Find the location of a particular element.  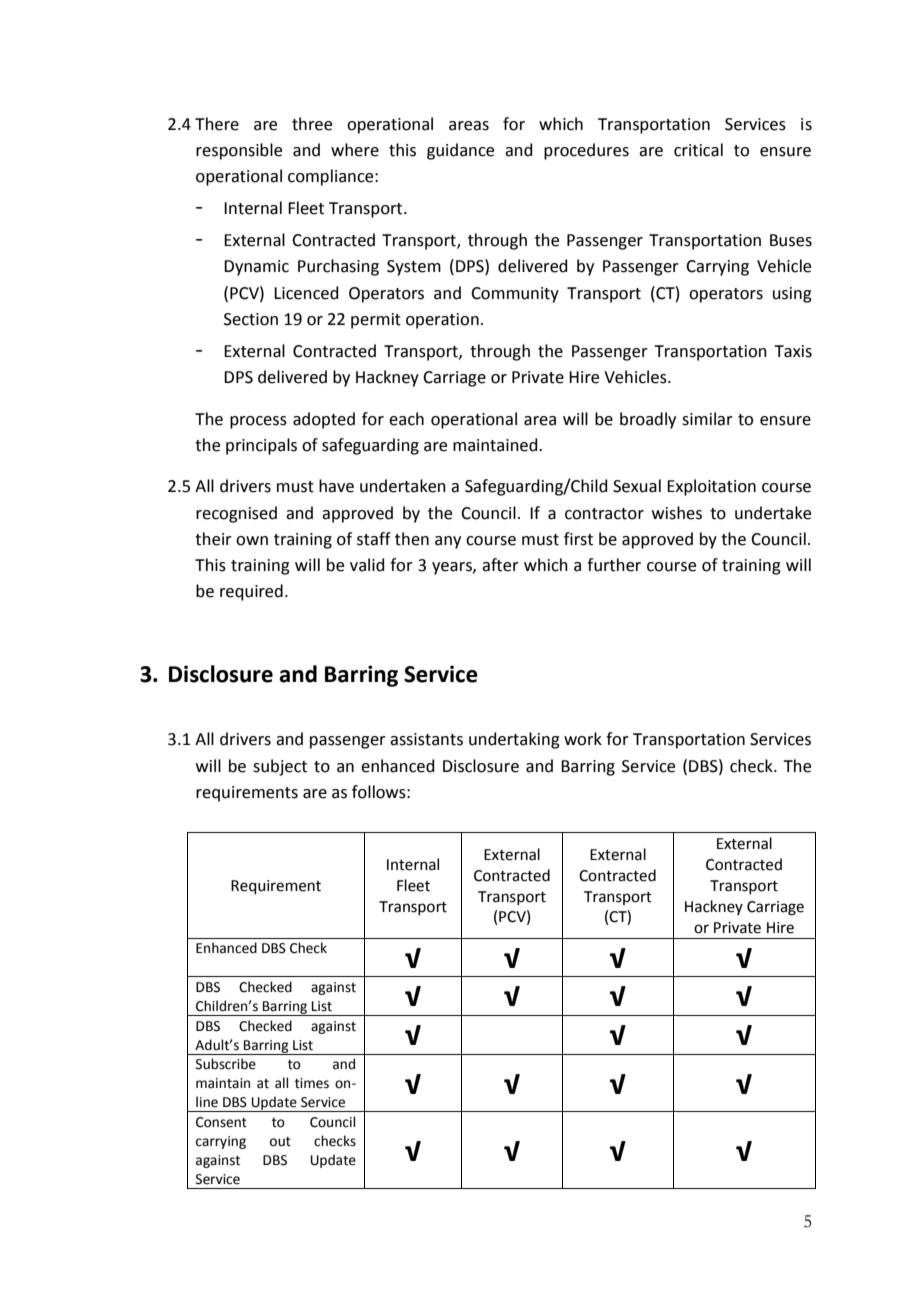

responsible is located at coordinates (239, 151).
